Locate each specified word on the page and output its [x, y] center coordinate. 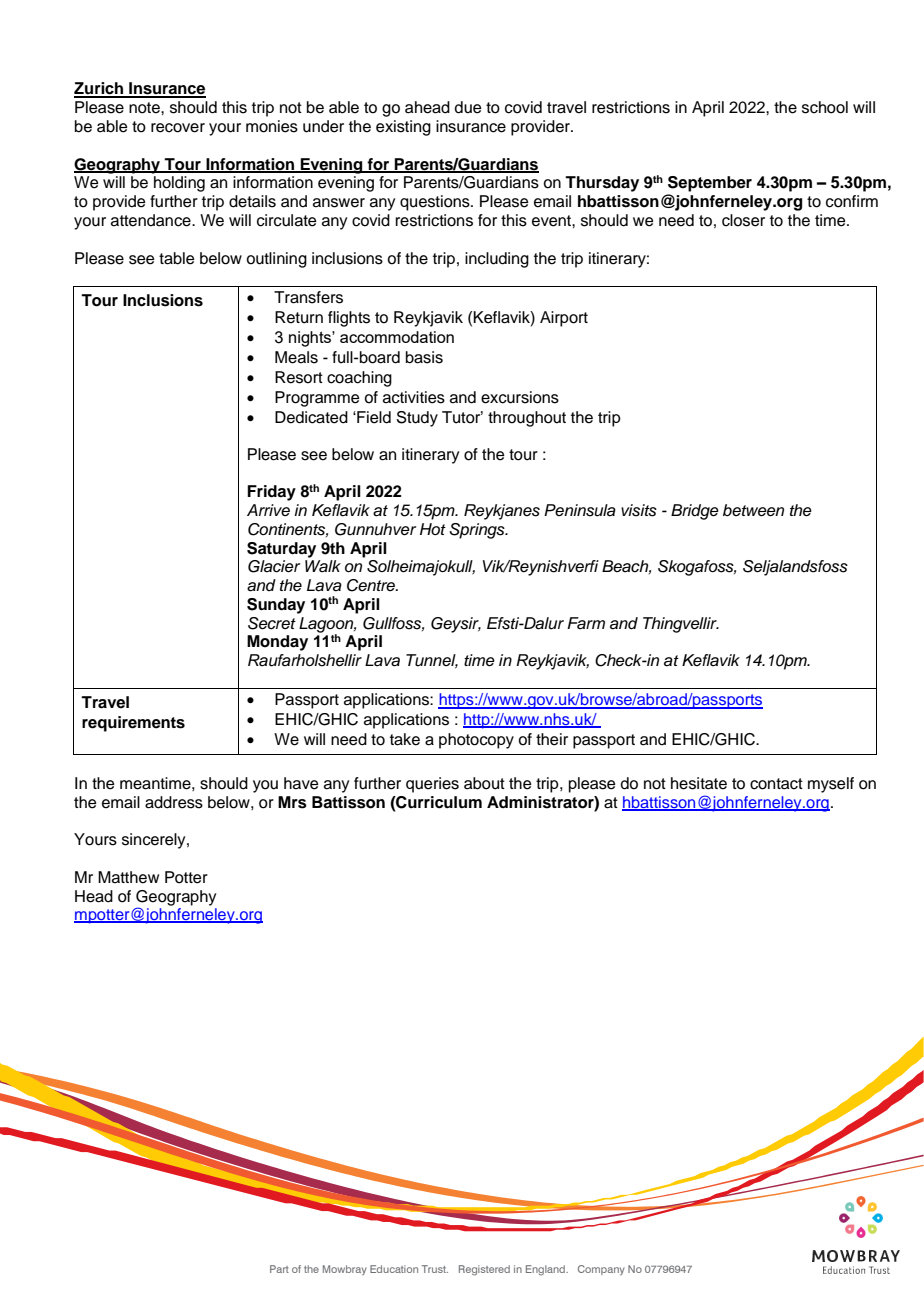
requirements [133, 724]
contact [776, 784]
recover [178, 128]
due [468, 107]
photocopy [476, 741]
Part [279, 1269]
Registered [484, 1270]
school [825, 107]
